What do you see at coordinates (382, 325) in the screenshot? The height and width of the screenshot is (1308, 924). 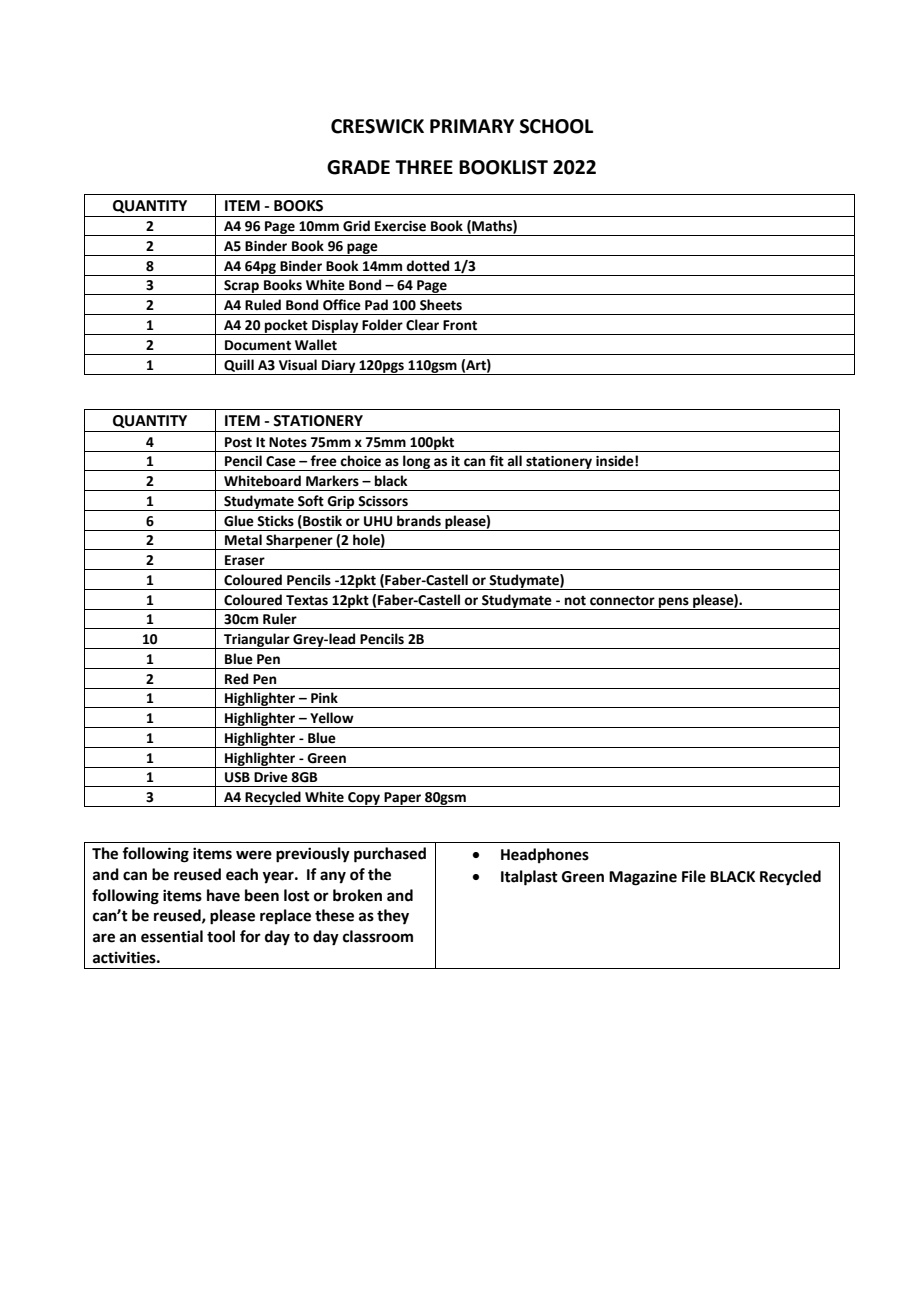 I see `Folder` at bounding box center [382, 325].
